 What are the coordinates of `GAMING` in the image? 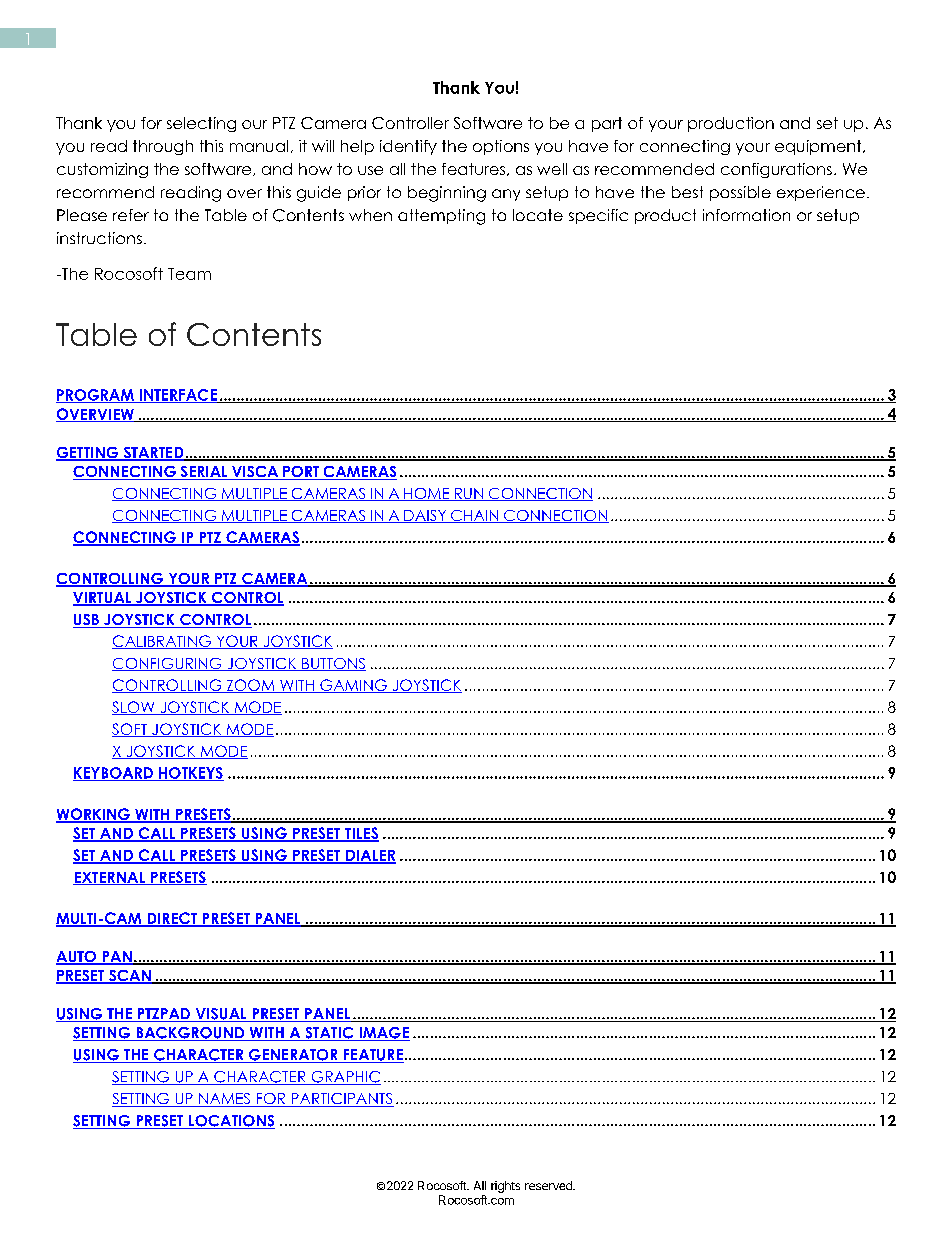 It's located at (353, 686).
